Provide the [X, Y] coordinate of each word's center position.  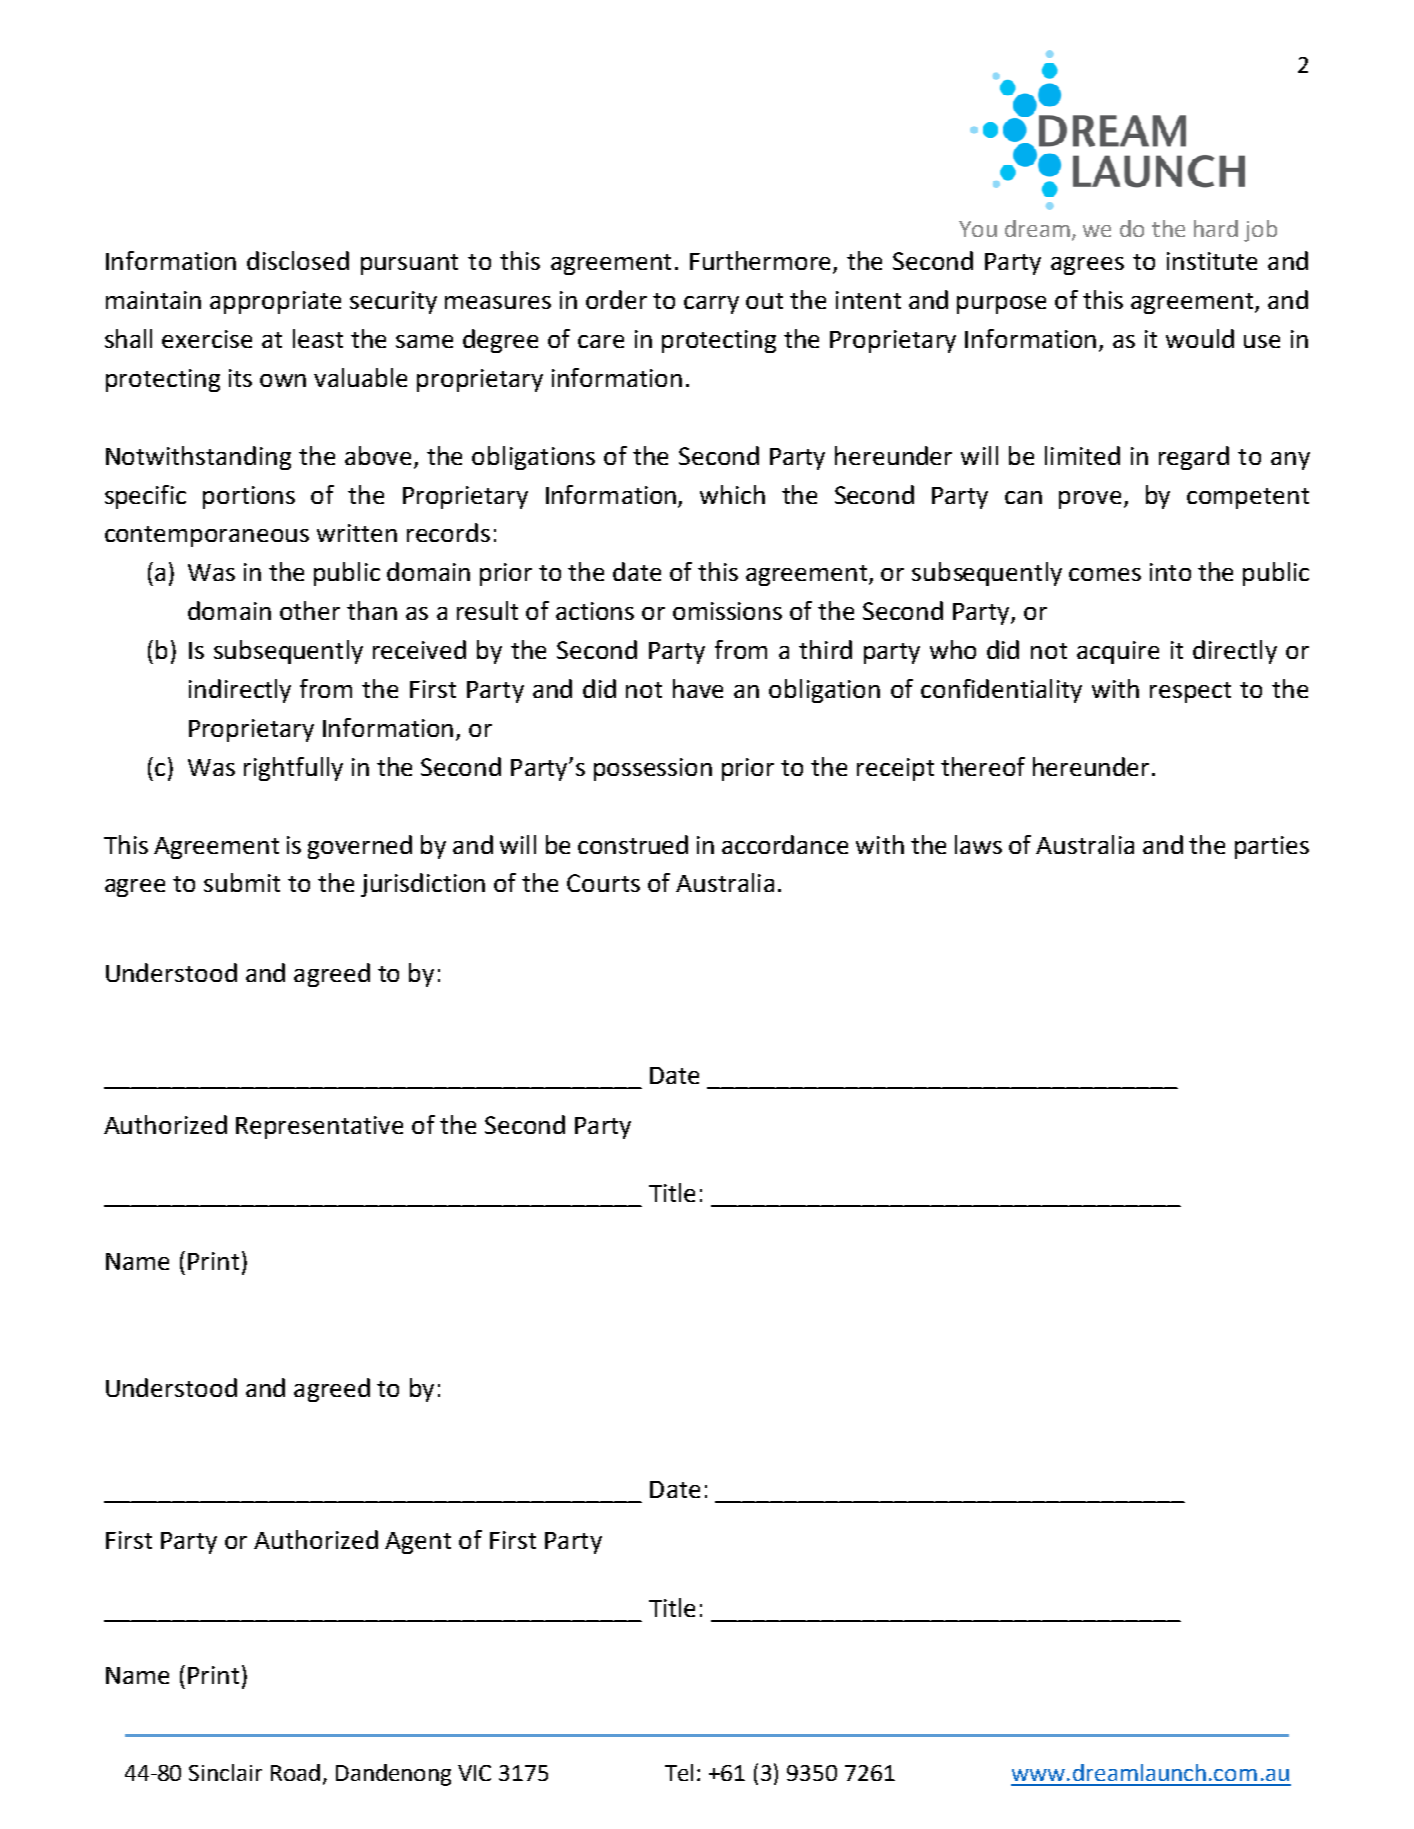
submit [242, 882]
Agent [418, 1543]
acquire [1118, 652]
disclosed [298, 260]
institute [1212, 261]
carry [711, 305]
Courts [603, 883]
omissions [727, 611]
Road [295, 1772]
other [310, 610]
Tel [679, 1772]
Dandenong [393, 1775]
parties [1272, 847]
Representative [319, 1127]
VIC [474, 1773]
